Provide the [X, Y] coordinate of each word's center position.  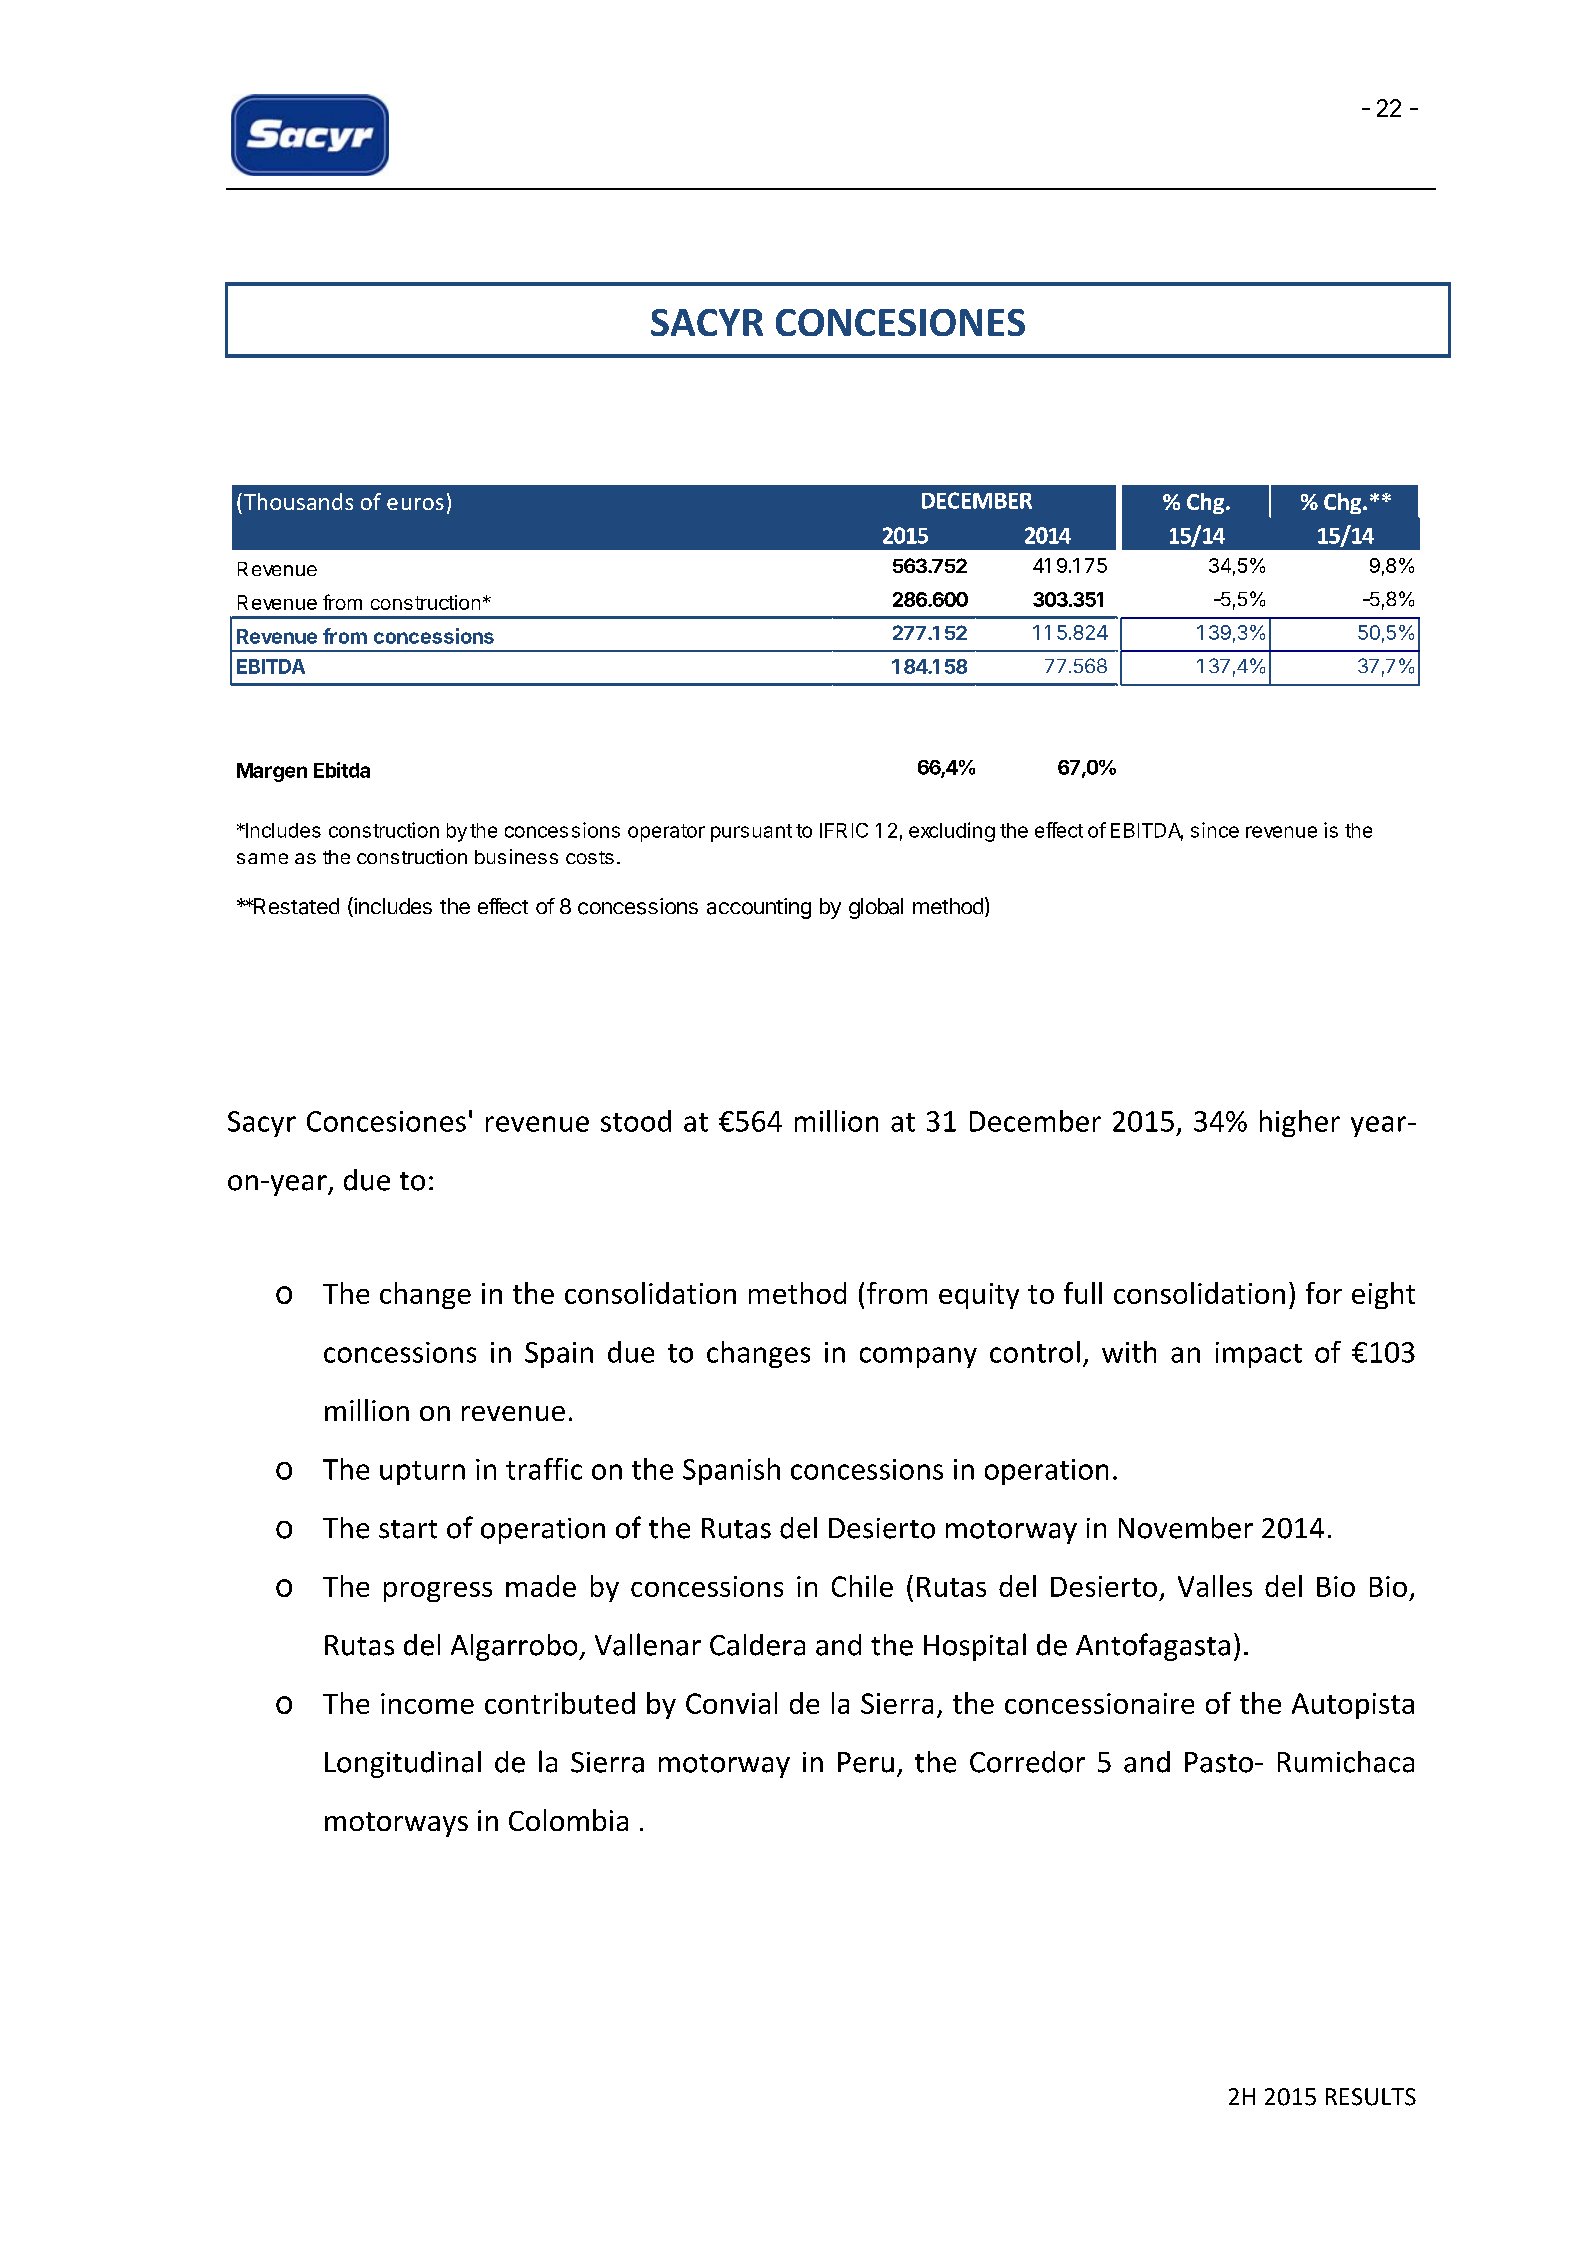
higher [1300, 1123]
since [1215, 830]
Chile [862, 1586]
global [876, 908]
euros [415, 504]
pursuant [751, 833]
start [408, 1529]
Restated [295, 906]
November [1186, 1528]
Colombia [568, 1820]
